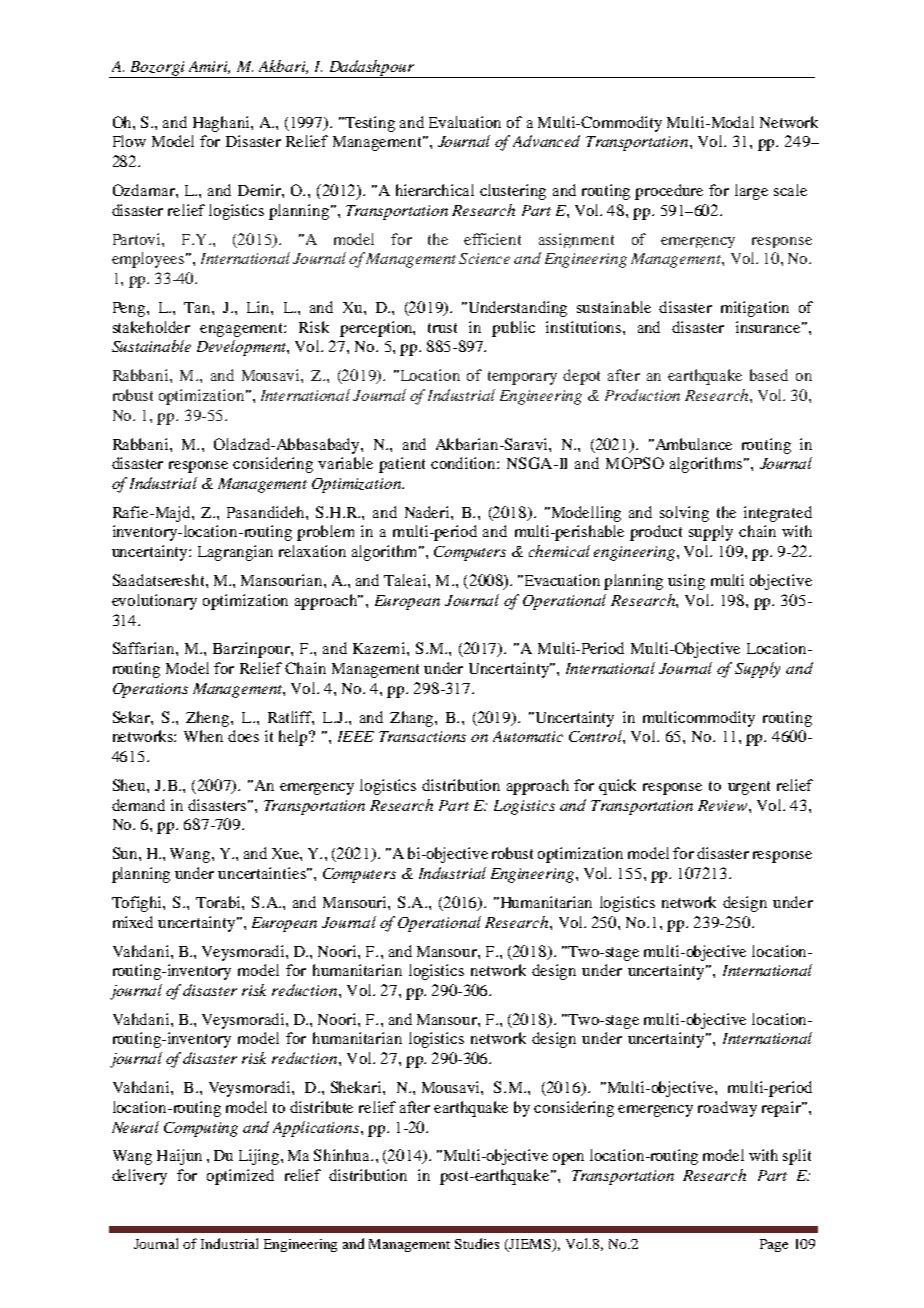 The image size is (924, 1308). Describe the element at coordinates (235, 553) in the screenshot. I see `Lagrangian` at that location.
